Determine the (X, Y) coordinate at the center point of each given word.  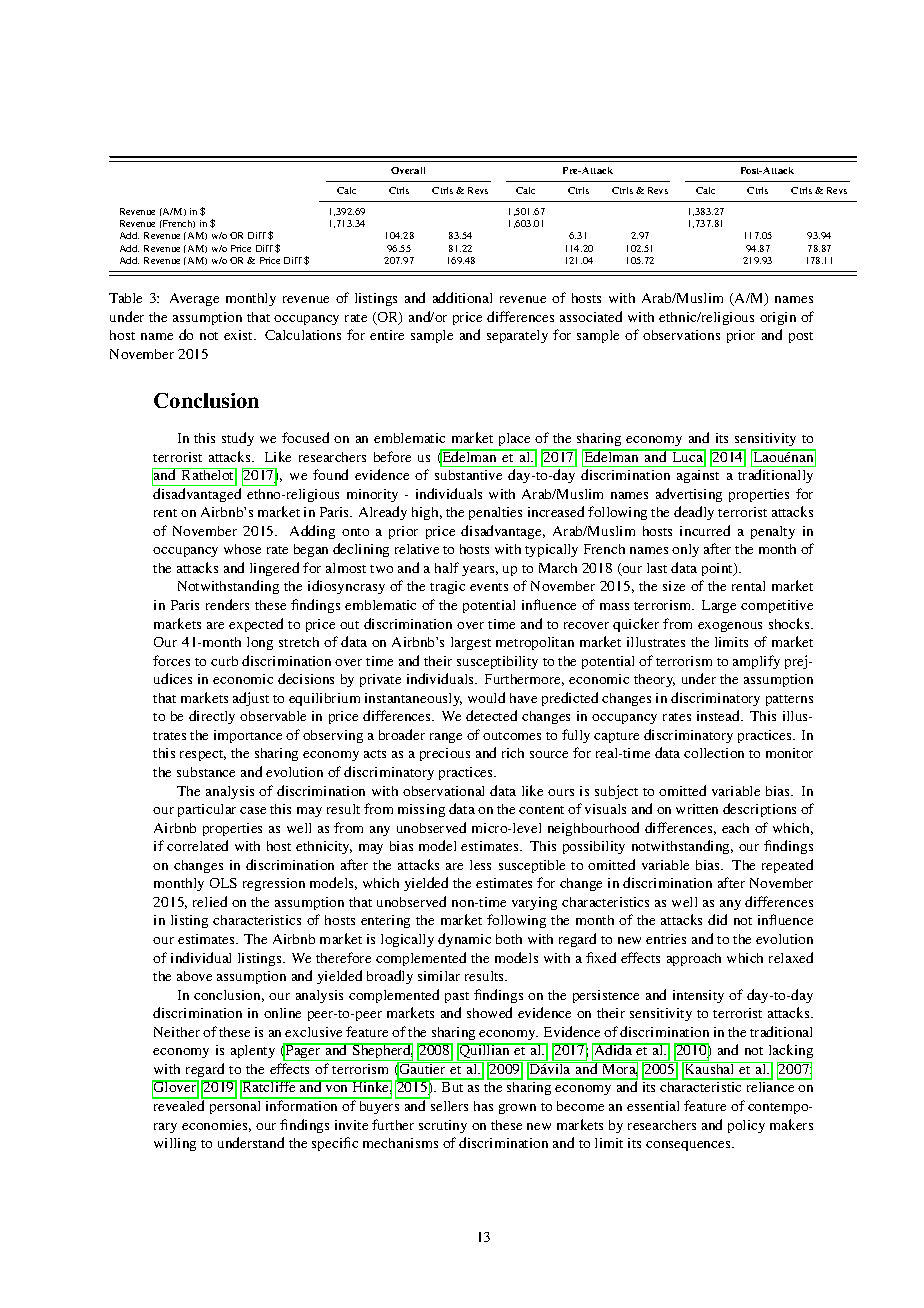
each (735, 828)
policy (746, 1126)
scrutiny (443, 1126)
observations (681, 335)
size (674, 586)
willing (175, 1144)
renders (227, 604)
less (480, 865)
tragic (447, 587)
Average (194, 299)
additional (462, 297)
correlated (197, 845)
